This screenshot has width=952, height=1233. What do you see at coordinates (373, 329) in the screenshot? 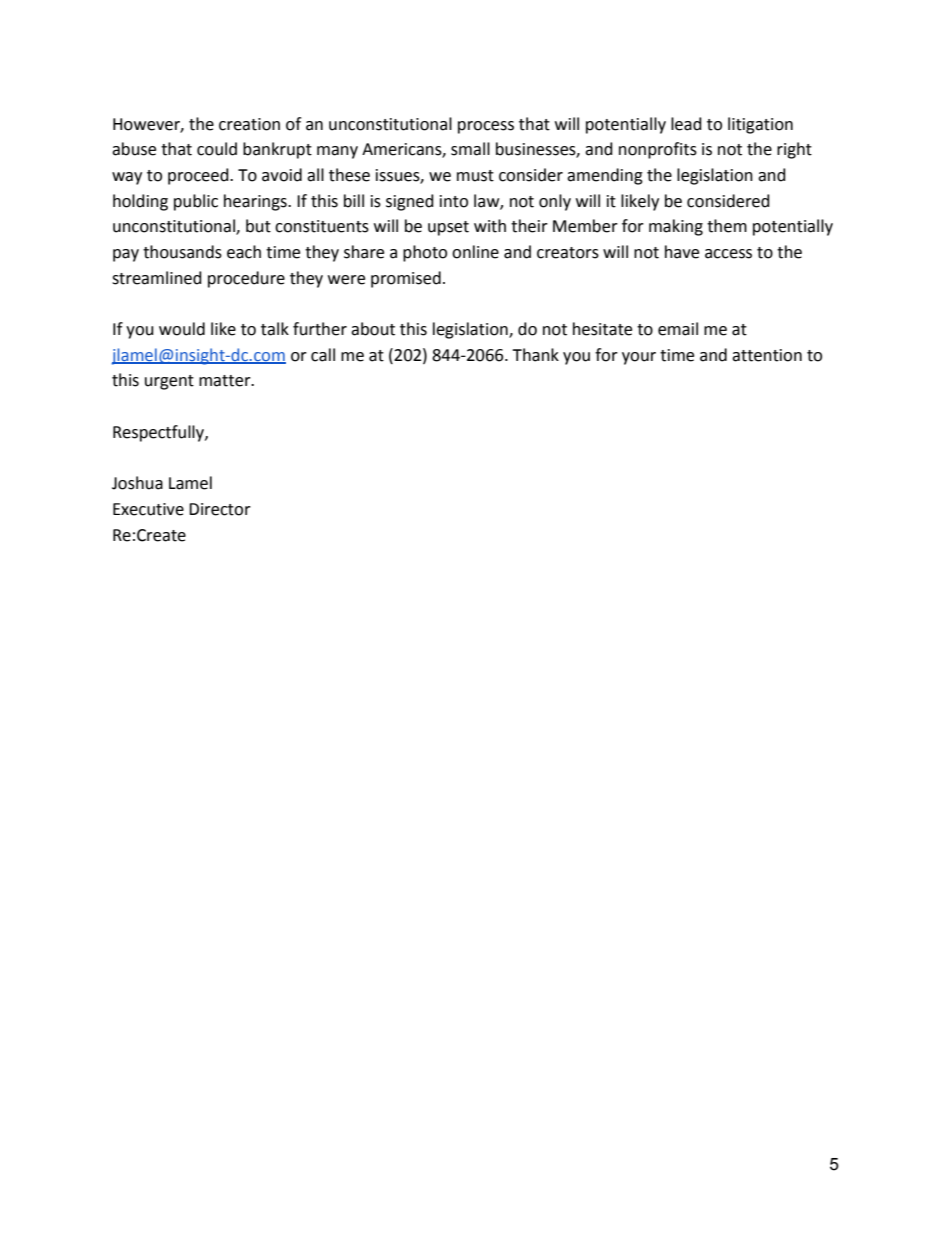
I see `about` at bounding box center [373, 329].
